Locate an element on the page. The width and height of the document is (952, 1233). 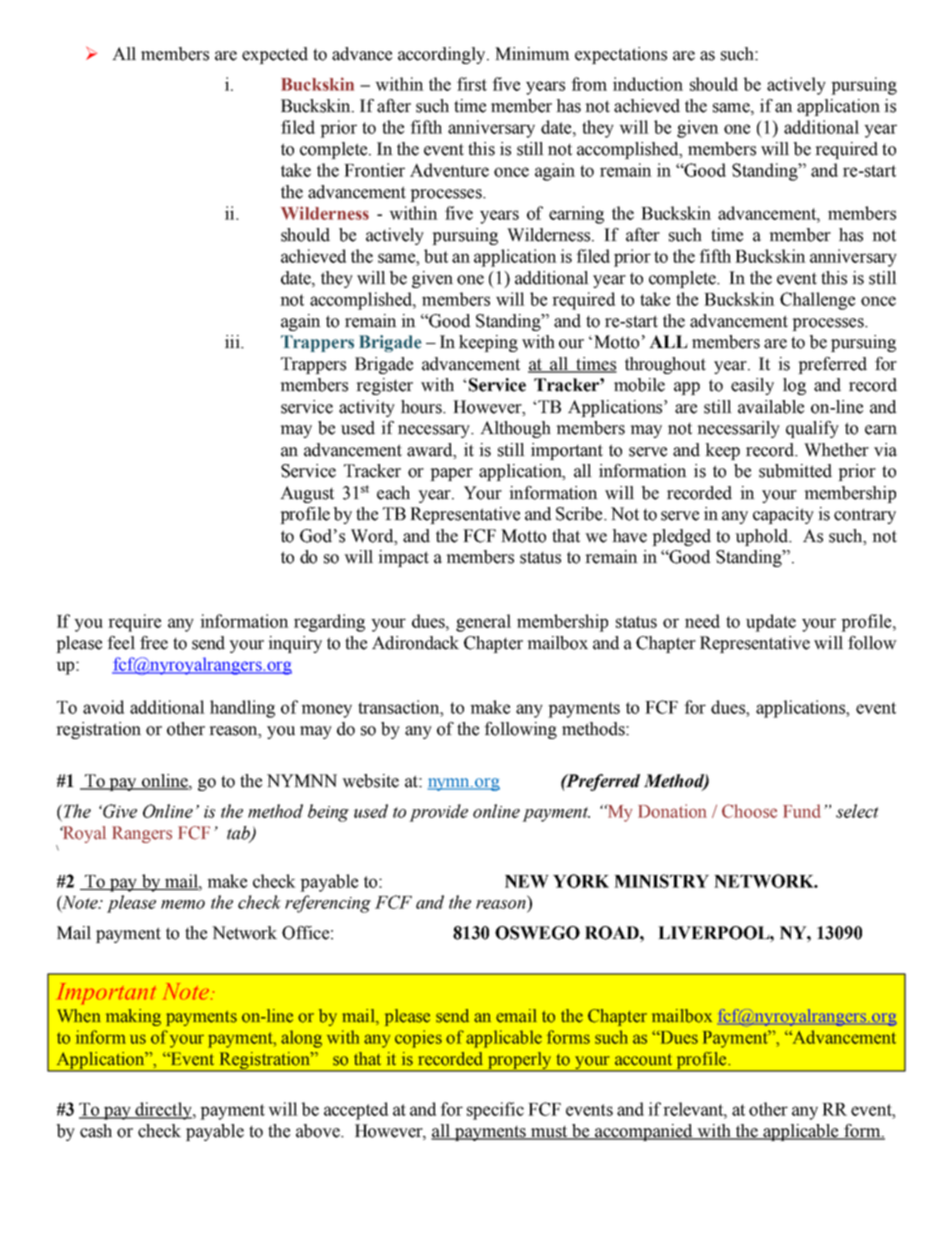
handling is located at coordinates (242, 709).
